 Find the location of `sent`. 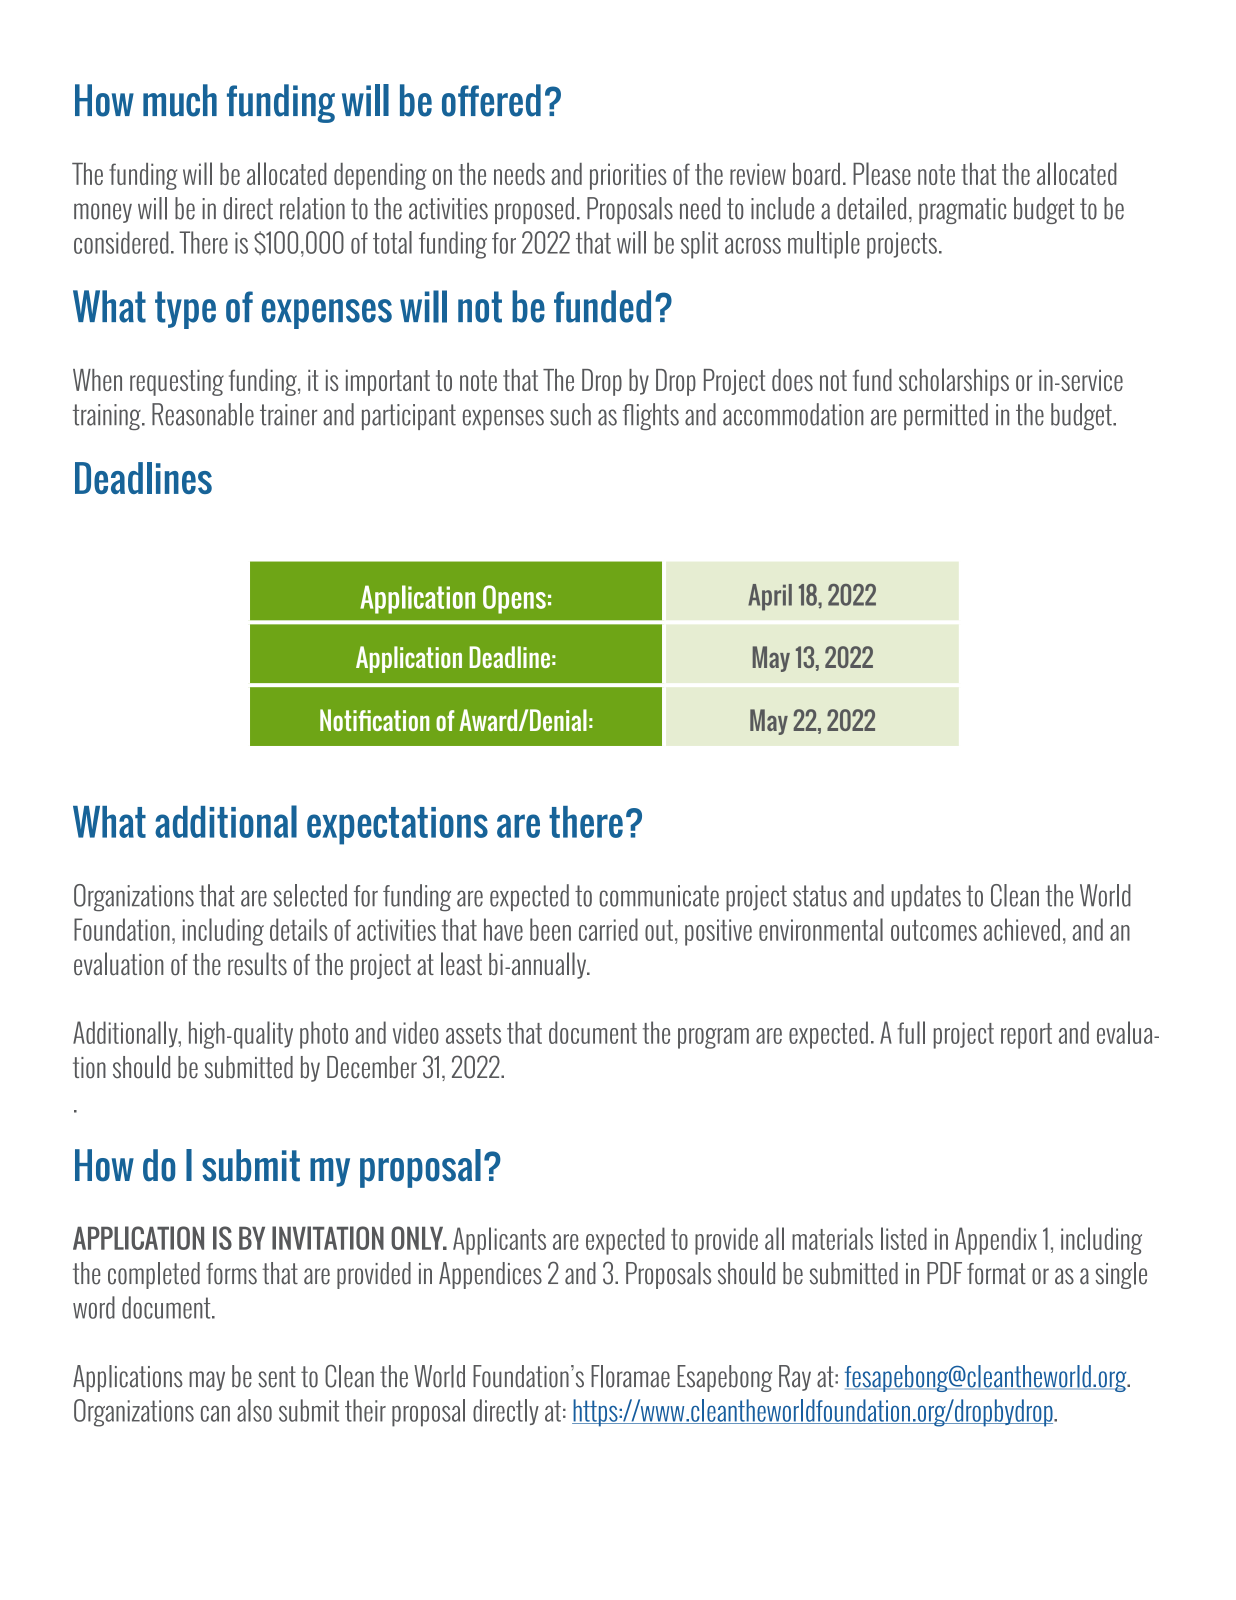

sent is located at coordinates (277, 1377).
